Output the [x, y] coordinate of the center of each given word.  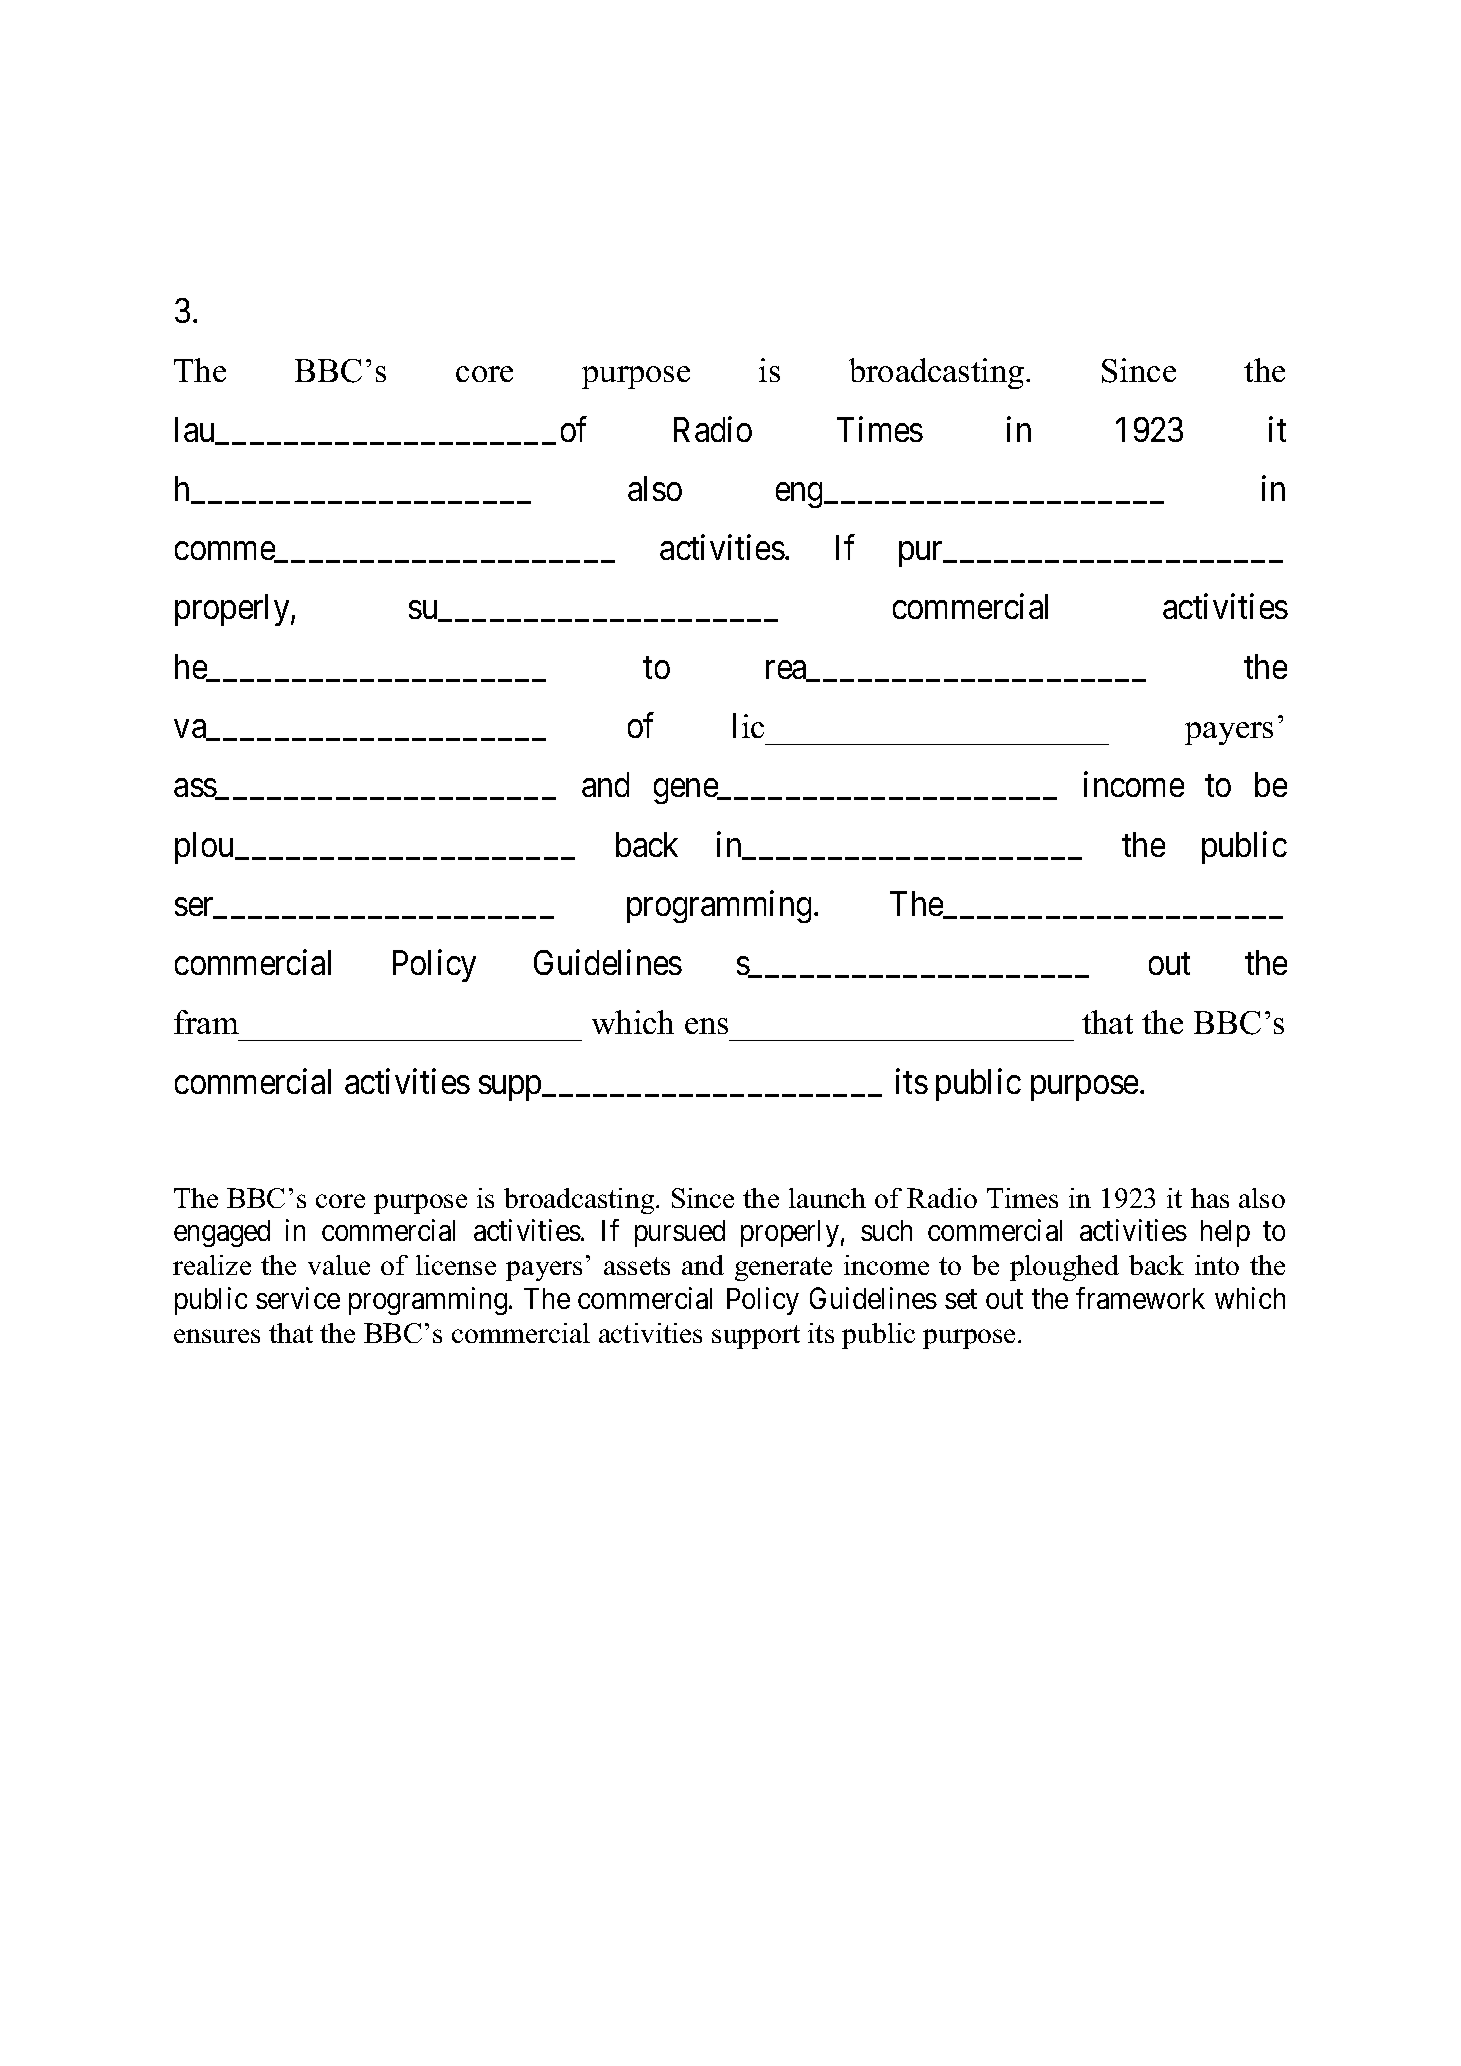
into [1217, 1265]
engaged [222, 1233]
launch [827, 1198]
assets [637, 1266]
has [1210, 1198]
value [339, 1265]
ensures [217, 1336]
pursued [680, 1233]
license [456, 1265]
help [1225, 1233]
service [298, 1298]
